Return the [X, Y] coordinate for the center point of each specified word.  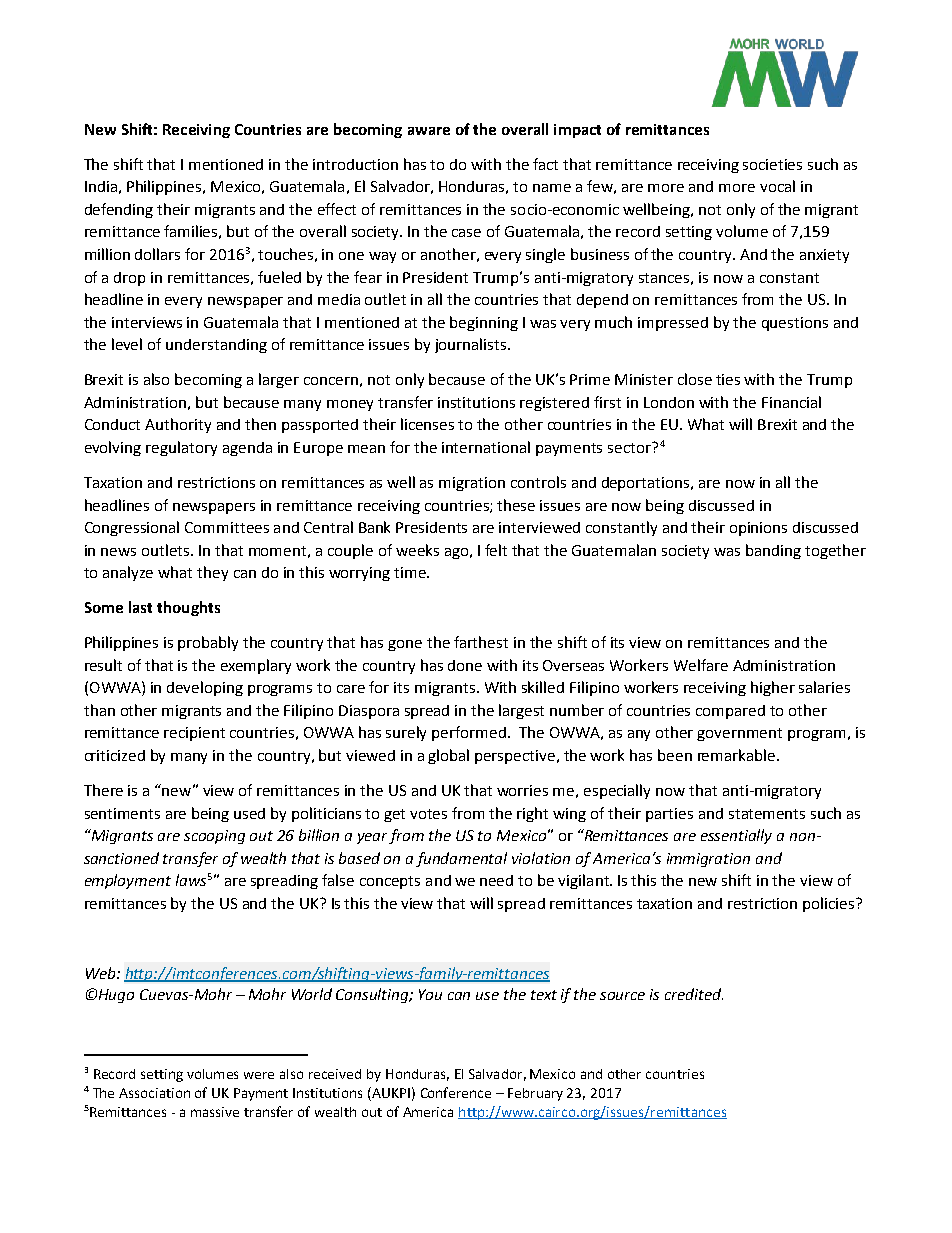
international [486, 447]
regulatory [181, 448]
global [448, 756]
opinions [758, 529]
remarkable [738, 755]
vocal [777, 186]
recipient [194, 734]
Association [154, 1093]
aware [429, 131]
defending [119, 210]
